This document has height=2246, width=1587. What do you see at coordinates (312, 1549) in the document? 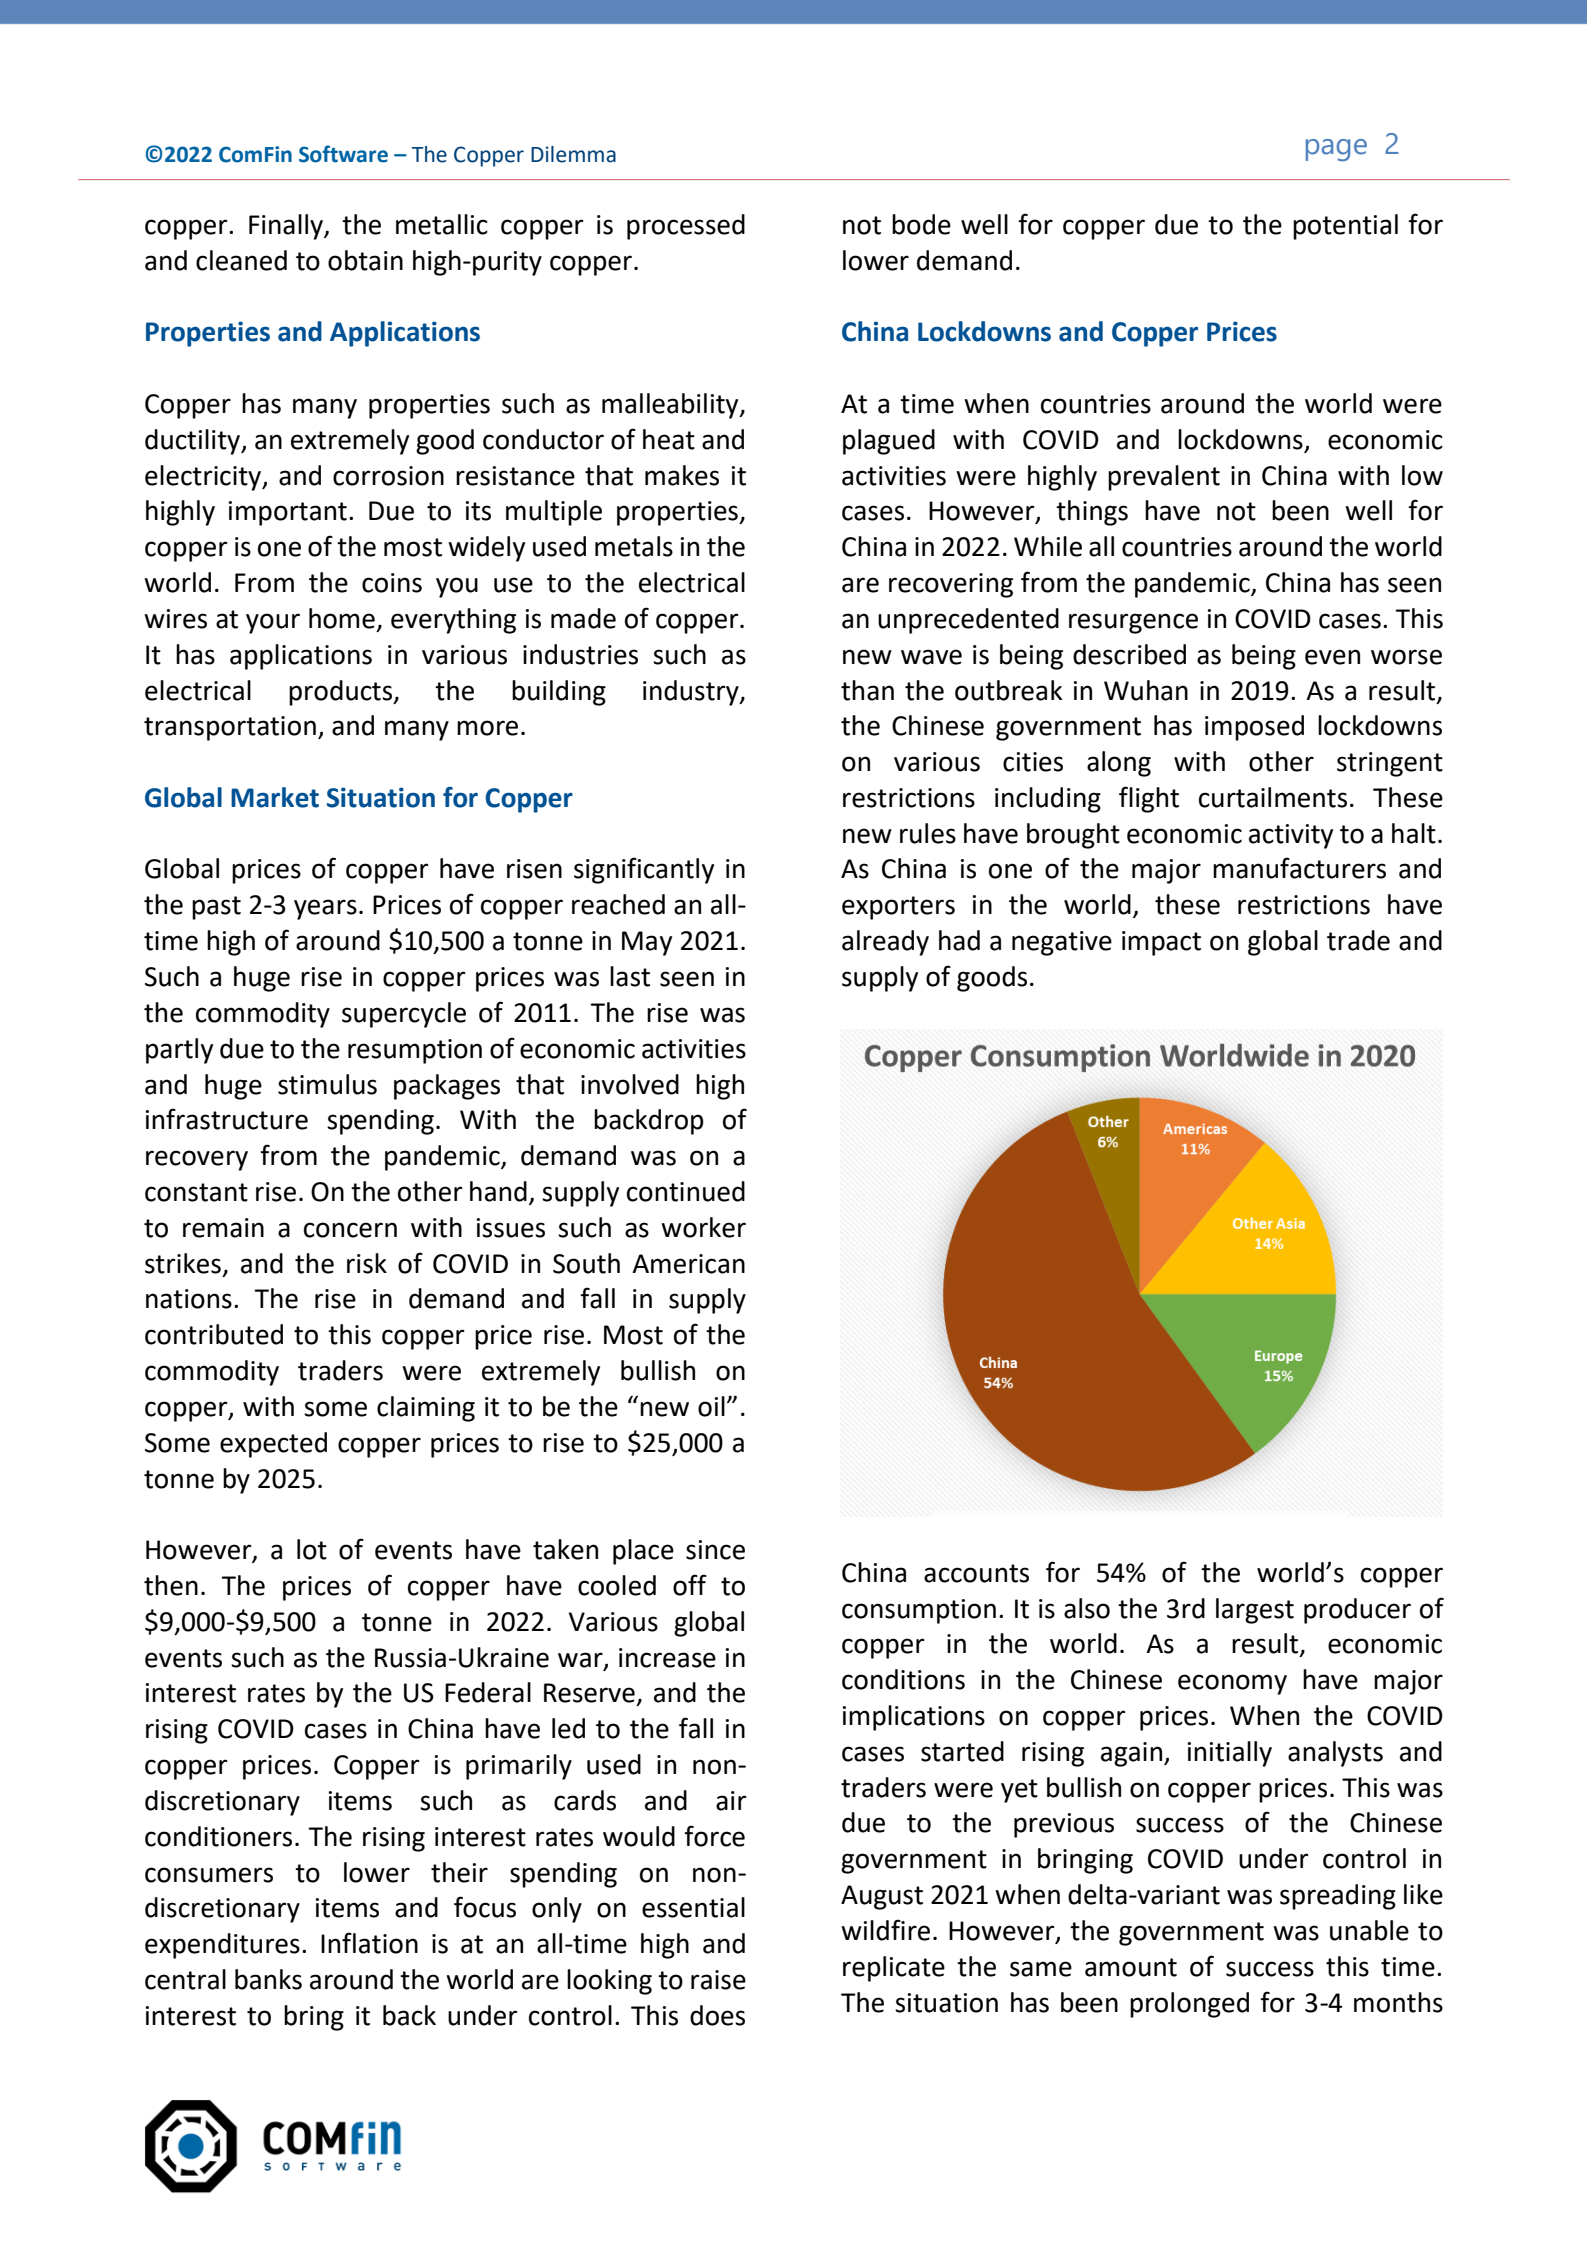
I see `lot` at bounding box center [312, 1549].
